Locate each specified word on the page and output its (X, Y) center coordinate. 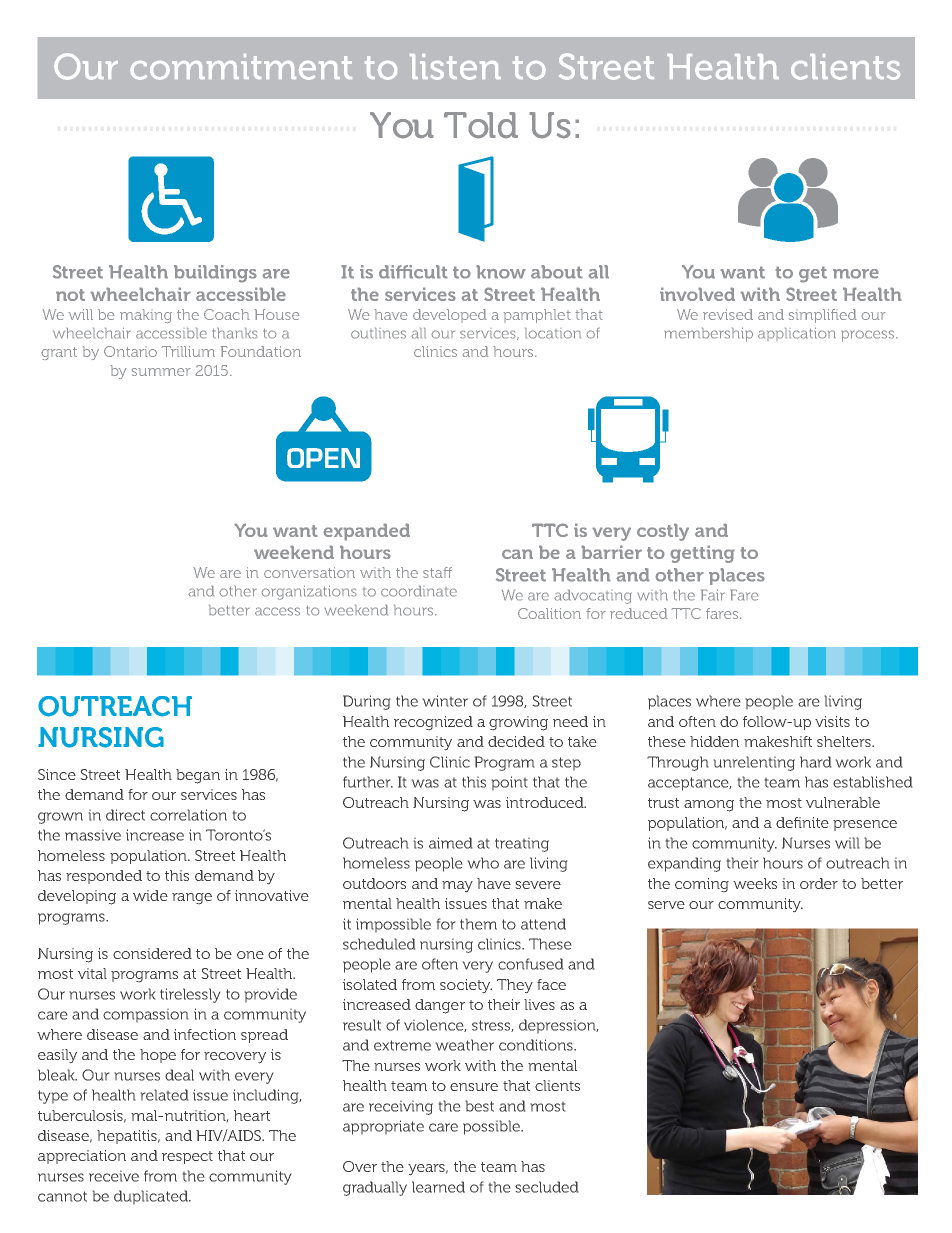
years (428, 1169)
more (856, 274)
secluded (546, 1187)
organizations (309, 592)
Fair (713, 595)
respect (187, 1157)
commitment (241, 67)
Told (481, 125)
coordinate (419, 591)
